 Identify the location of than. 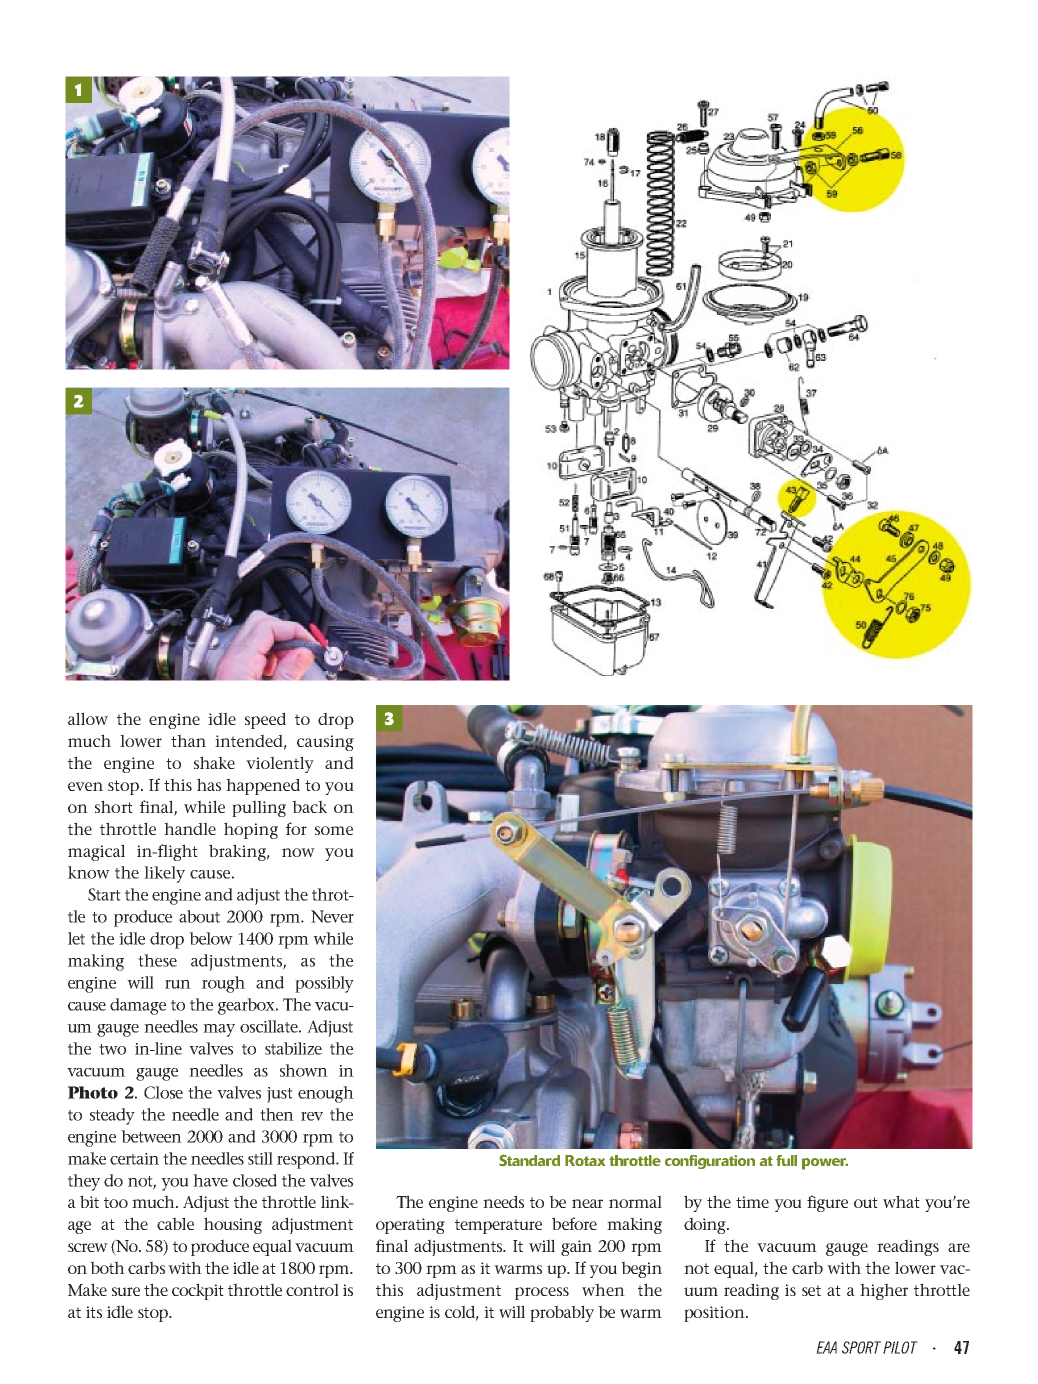
(188, 740).
